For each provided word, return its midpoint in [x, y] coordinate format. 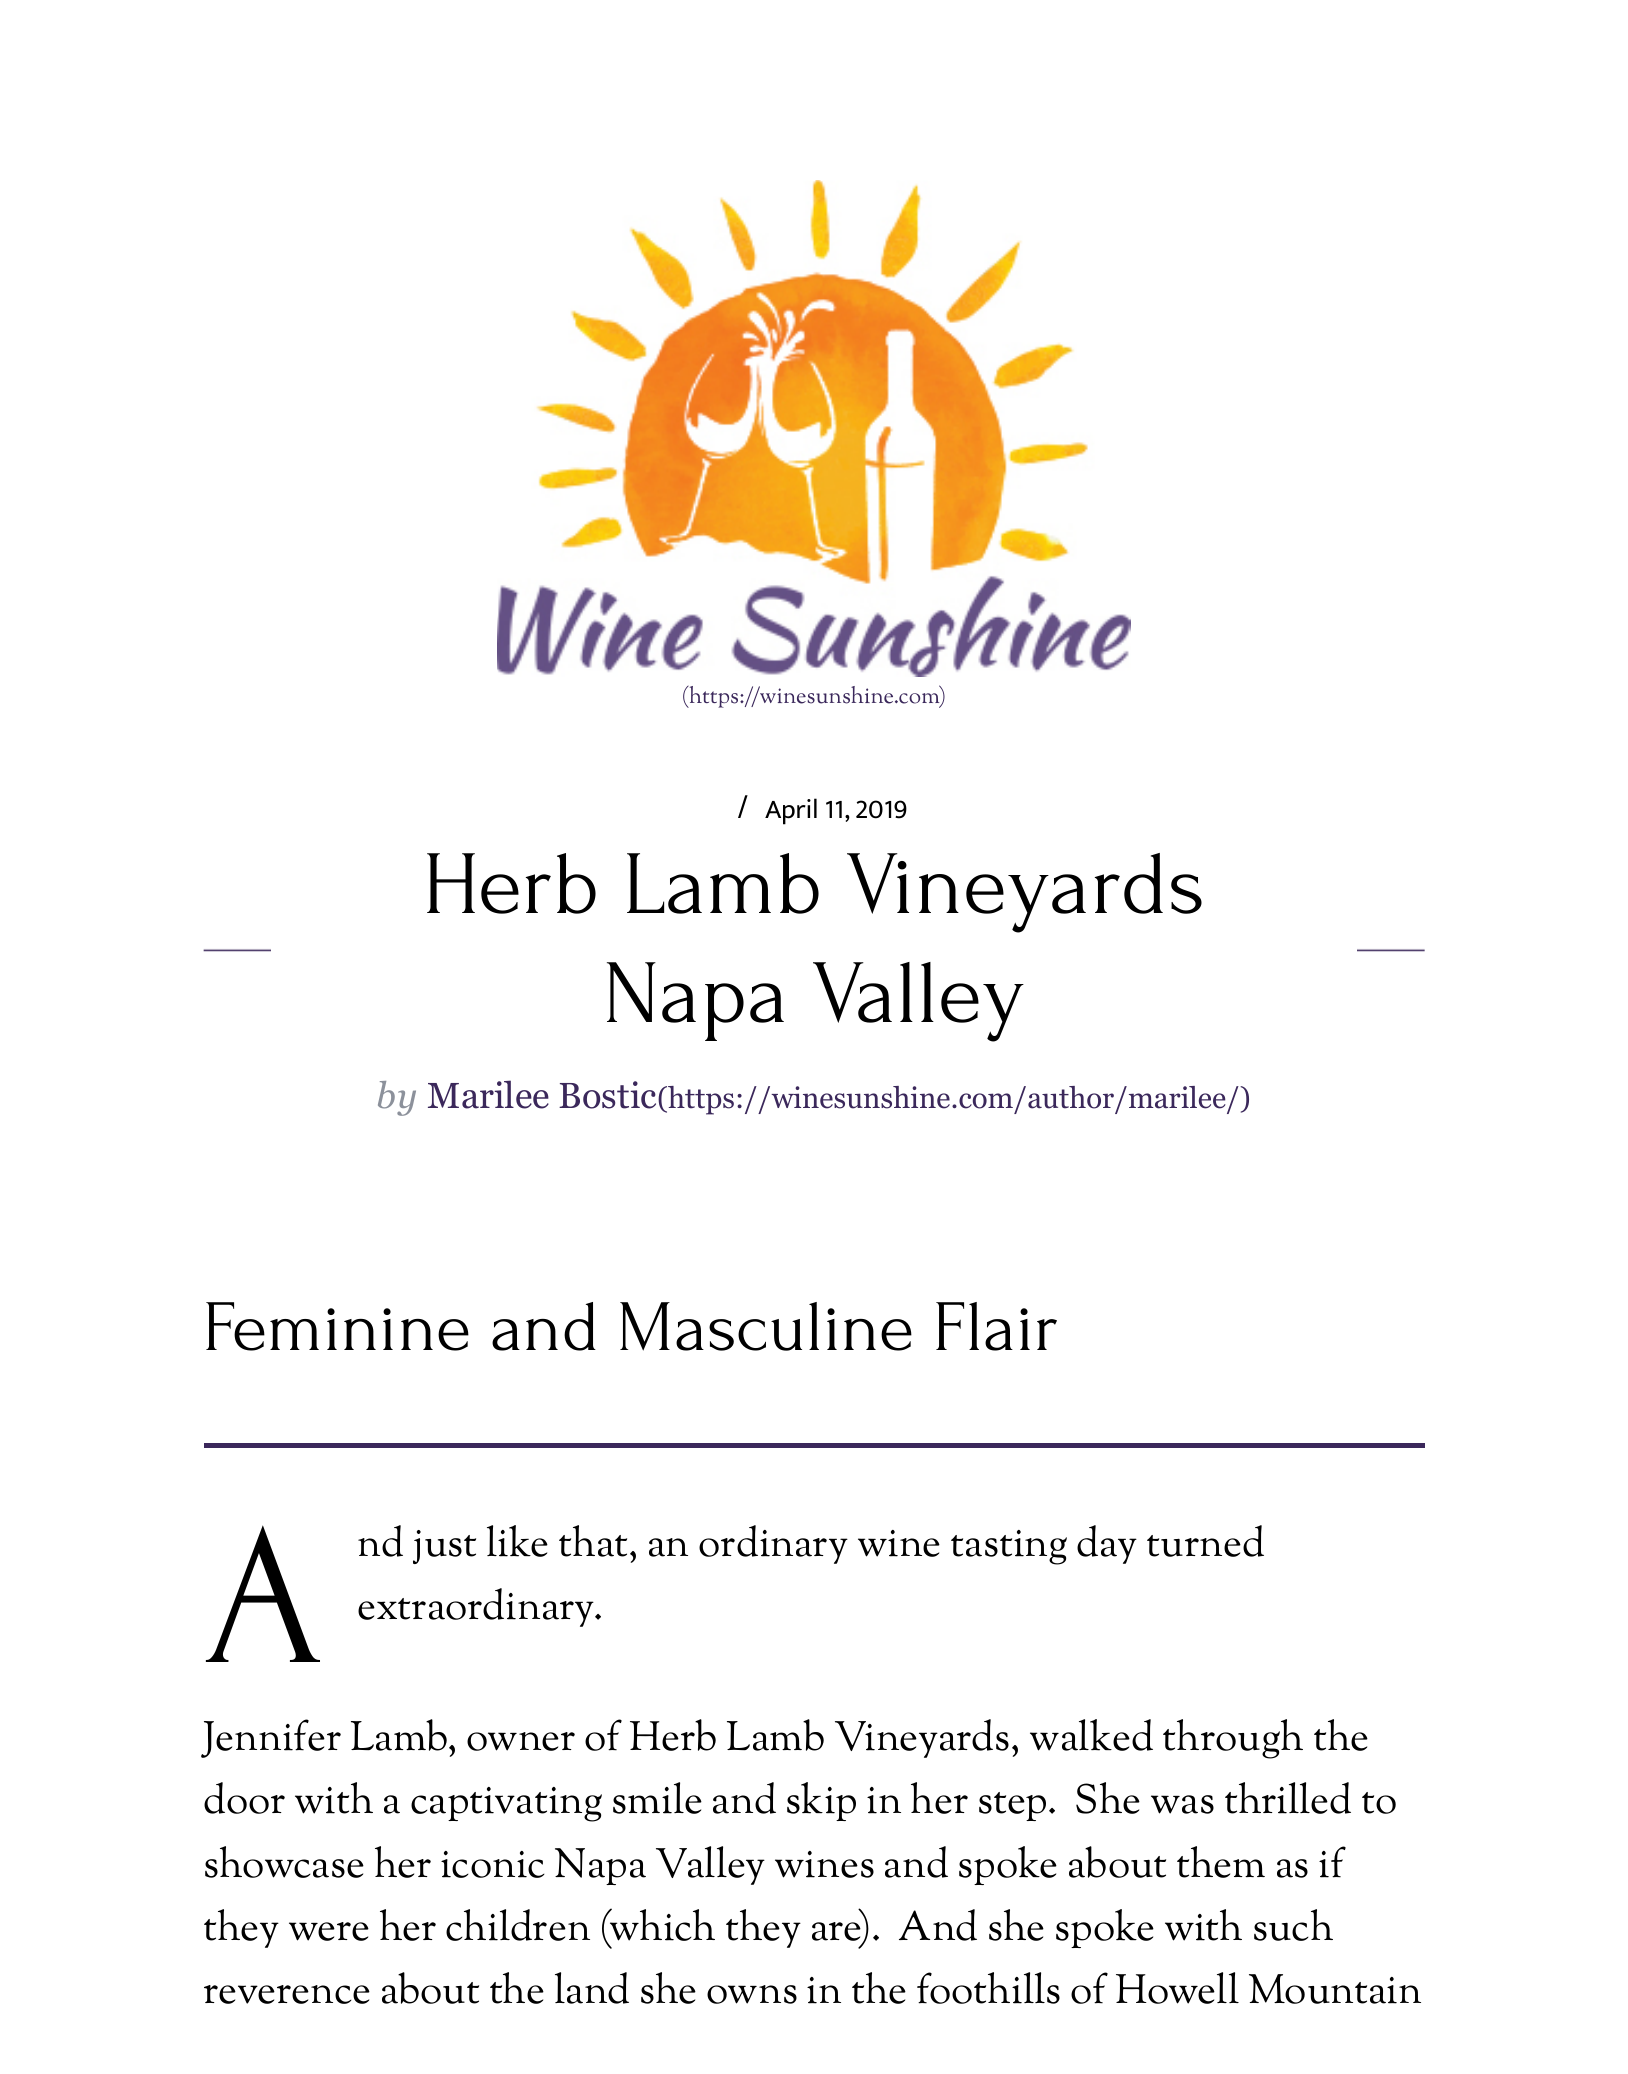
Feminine [337, 1326]
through [1233, 1739]
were [329, 1931]
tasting [1009, 1547]
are [837, 1933]
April [791, 811]
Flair [996, 1326]
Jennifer [271, 1738]
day [1107, 1544]
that [593, 1541]
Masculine [766, 1326]
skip [821, 1801]
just [444, 1547]
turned [1205, 1541]
